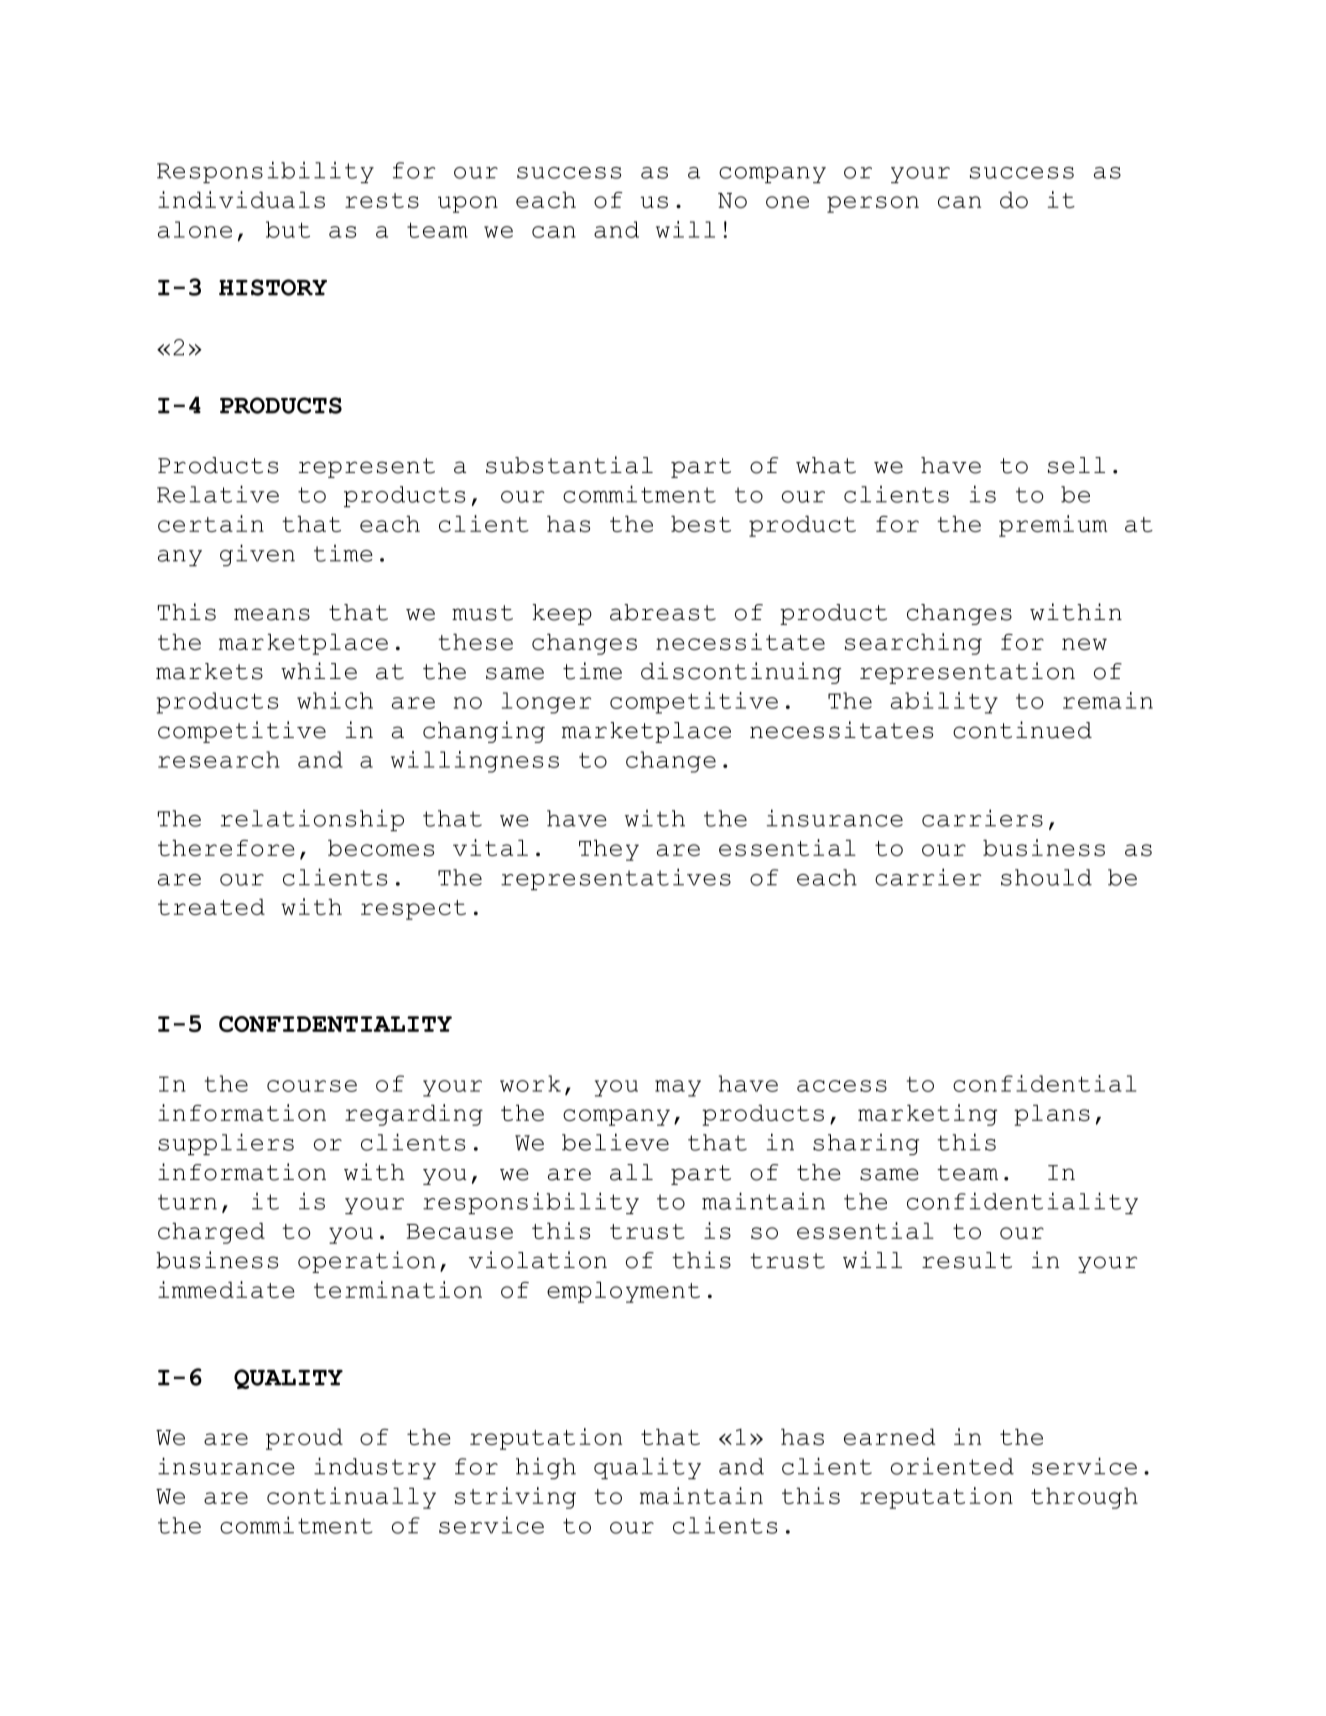  Describe the element at coordinates (609, 850) in the screenshot. I see `They` at that location.
